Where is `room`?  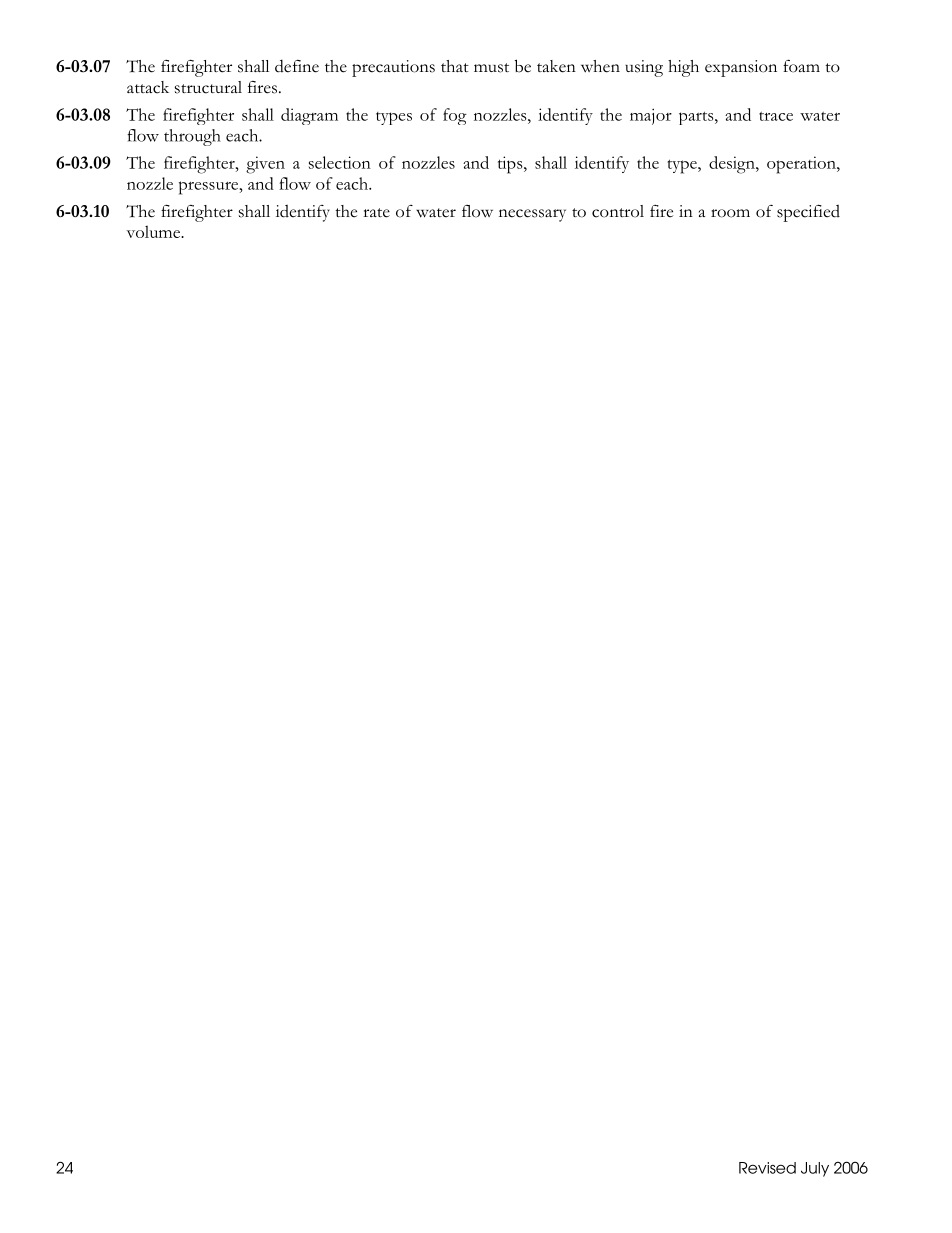
room is located at coordinates (730, 213).
